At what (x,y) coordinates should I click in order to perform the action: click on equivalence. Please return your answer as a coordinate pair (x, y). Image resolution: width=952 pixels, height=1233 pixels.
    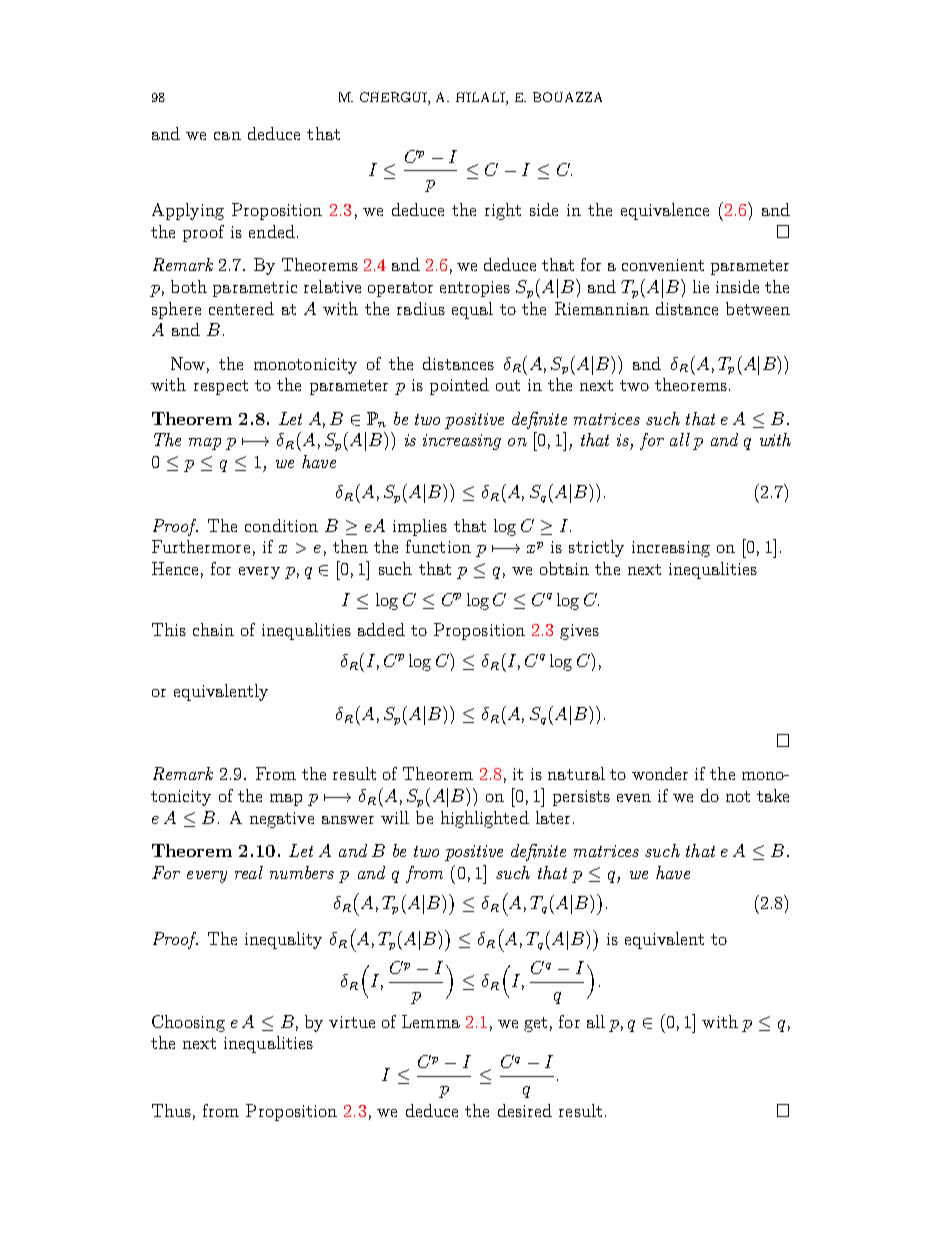
    Looking at the image, I should click on (665, 211).
